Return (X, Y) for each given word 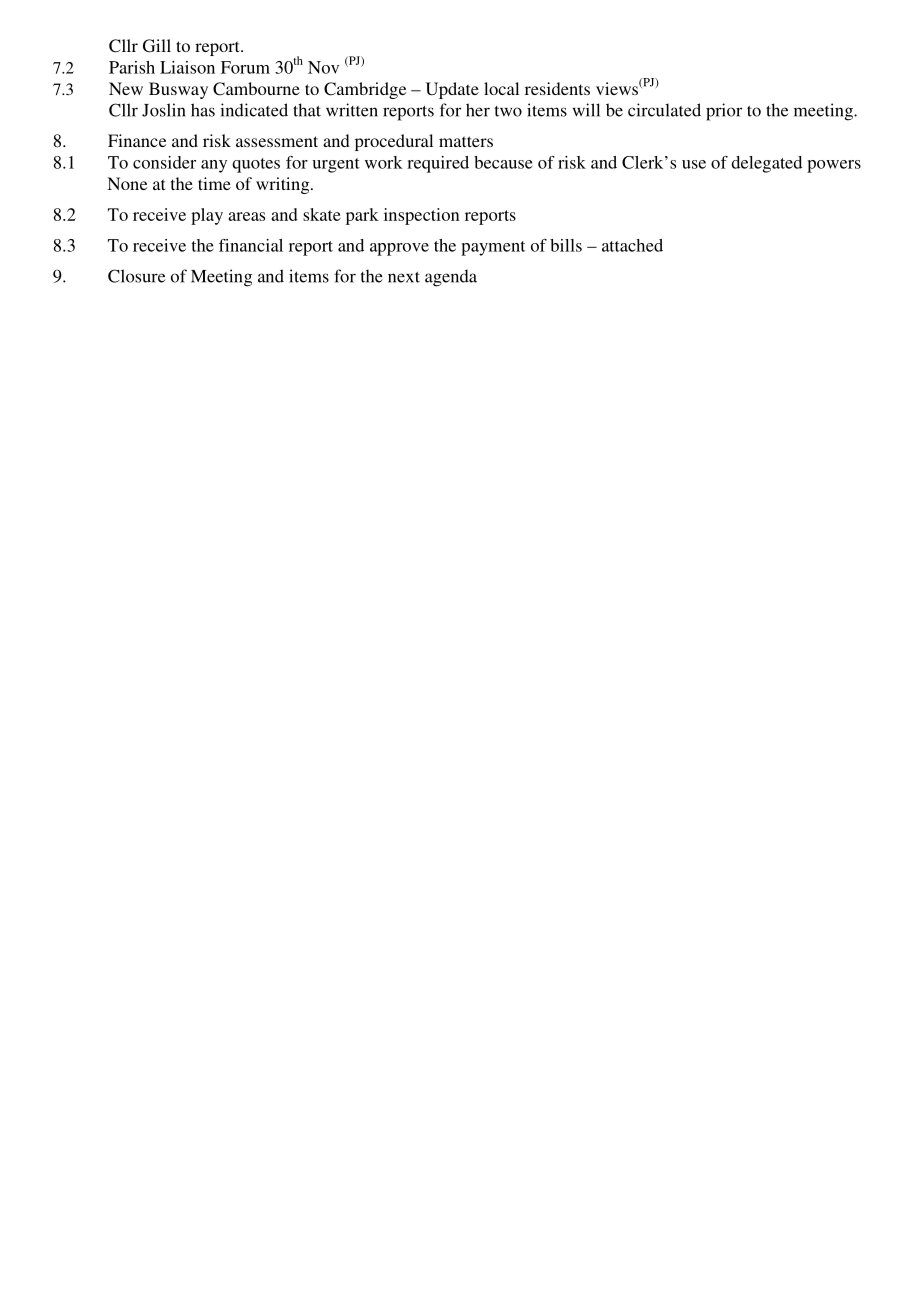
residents (557, 88)
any (214, 166)
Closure (136, 276)
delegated (766, 164)
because (503, 162)
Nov (323, 67)
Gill (157, 46)
